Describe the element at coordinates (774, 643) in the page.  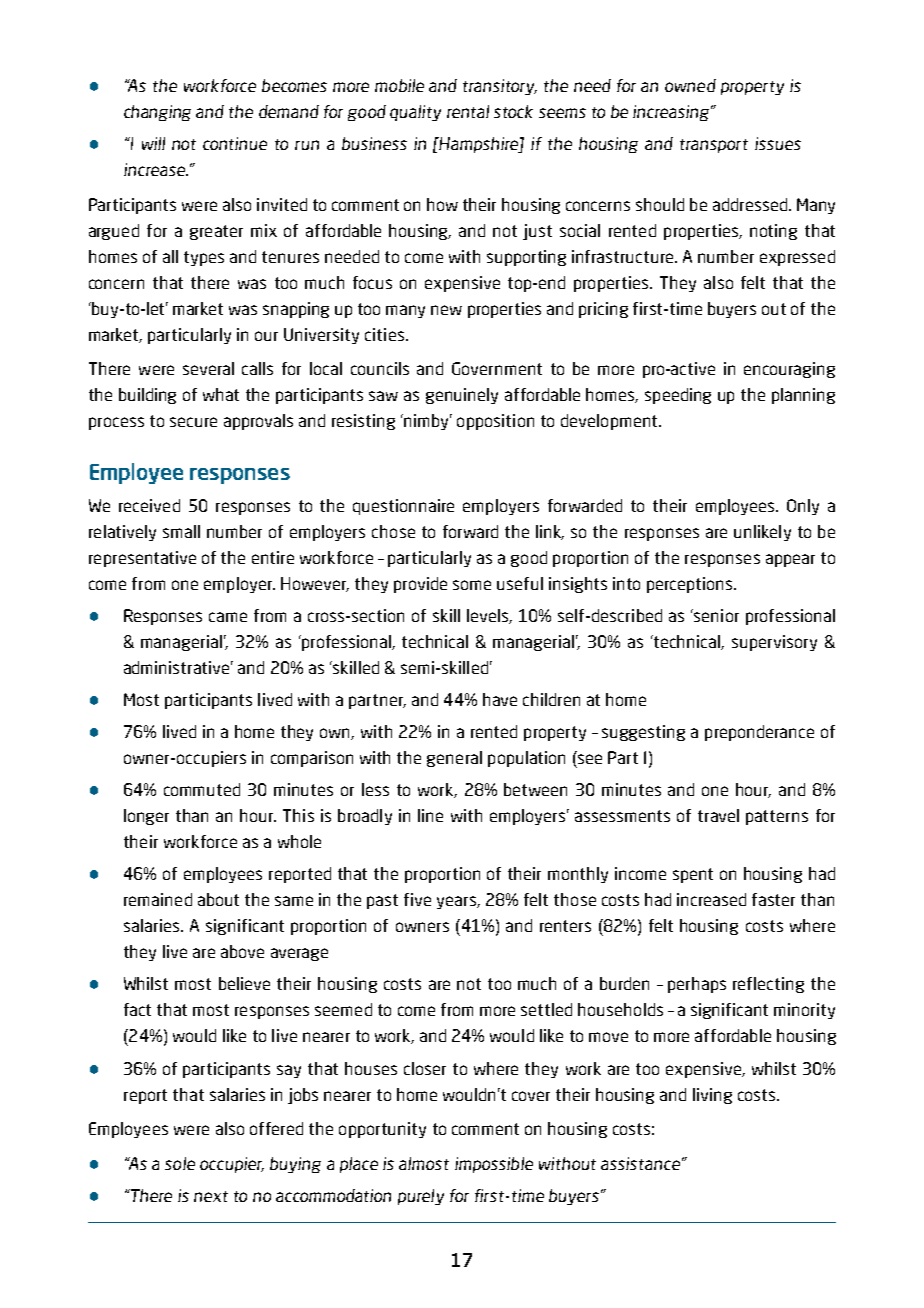
I see `supervisory` at that location.
